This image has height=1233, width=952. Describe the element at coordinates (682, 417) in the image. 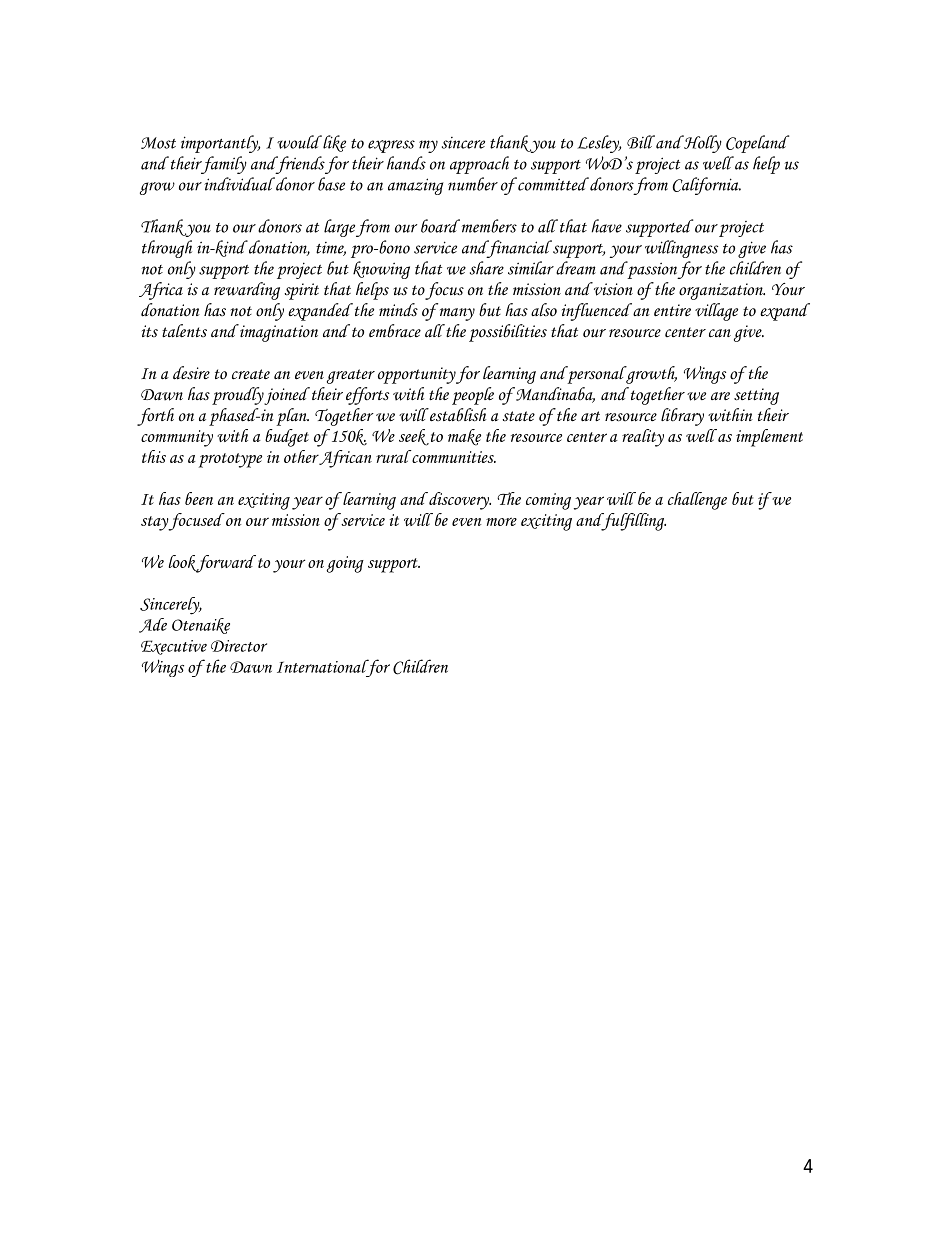

I see `library` at that location.
